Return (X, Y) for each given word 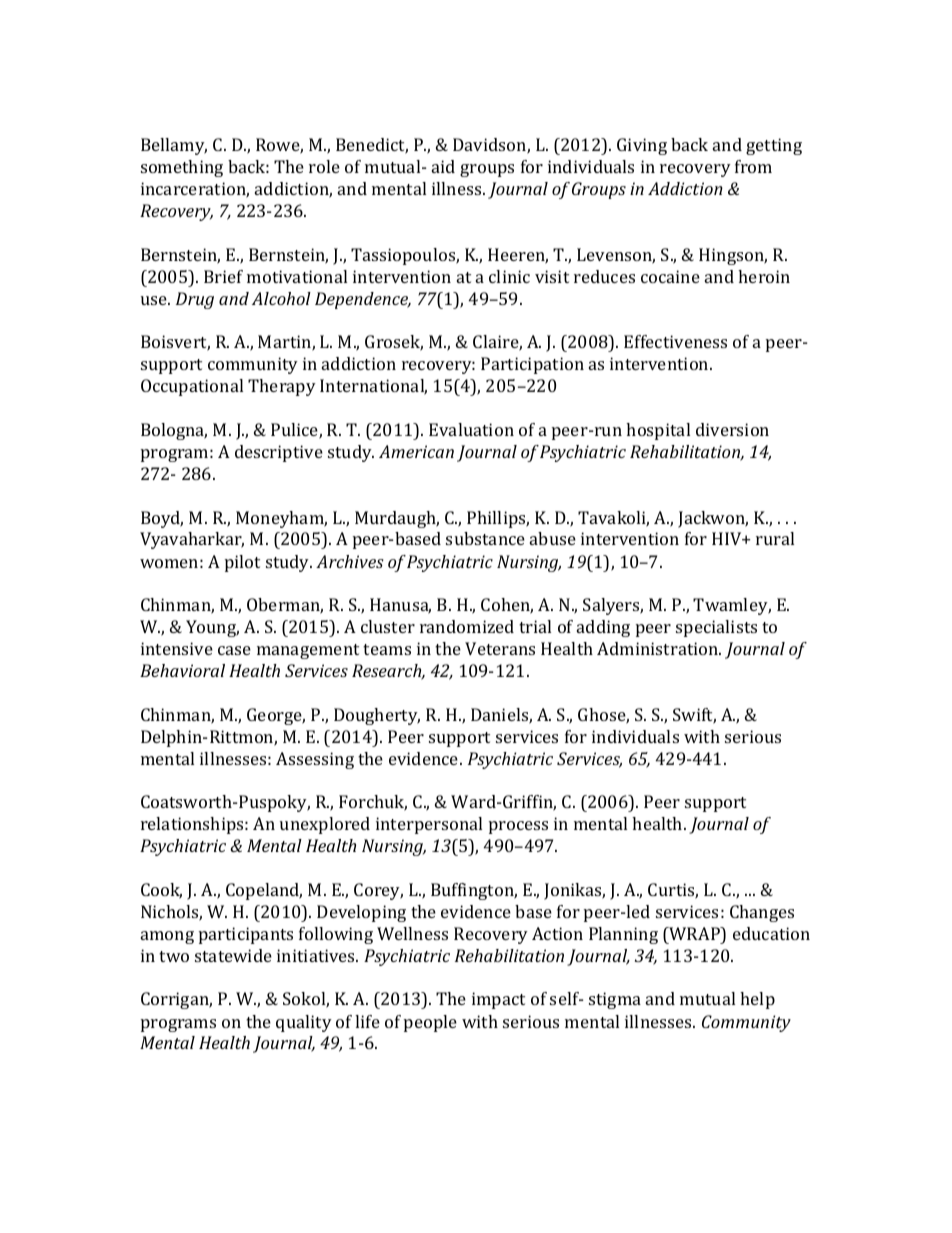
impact (498, 1000)
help (757, 1000)
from (753, 166)
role (324, 166)
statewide (233, 955)
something (182, 168)
